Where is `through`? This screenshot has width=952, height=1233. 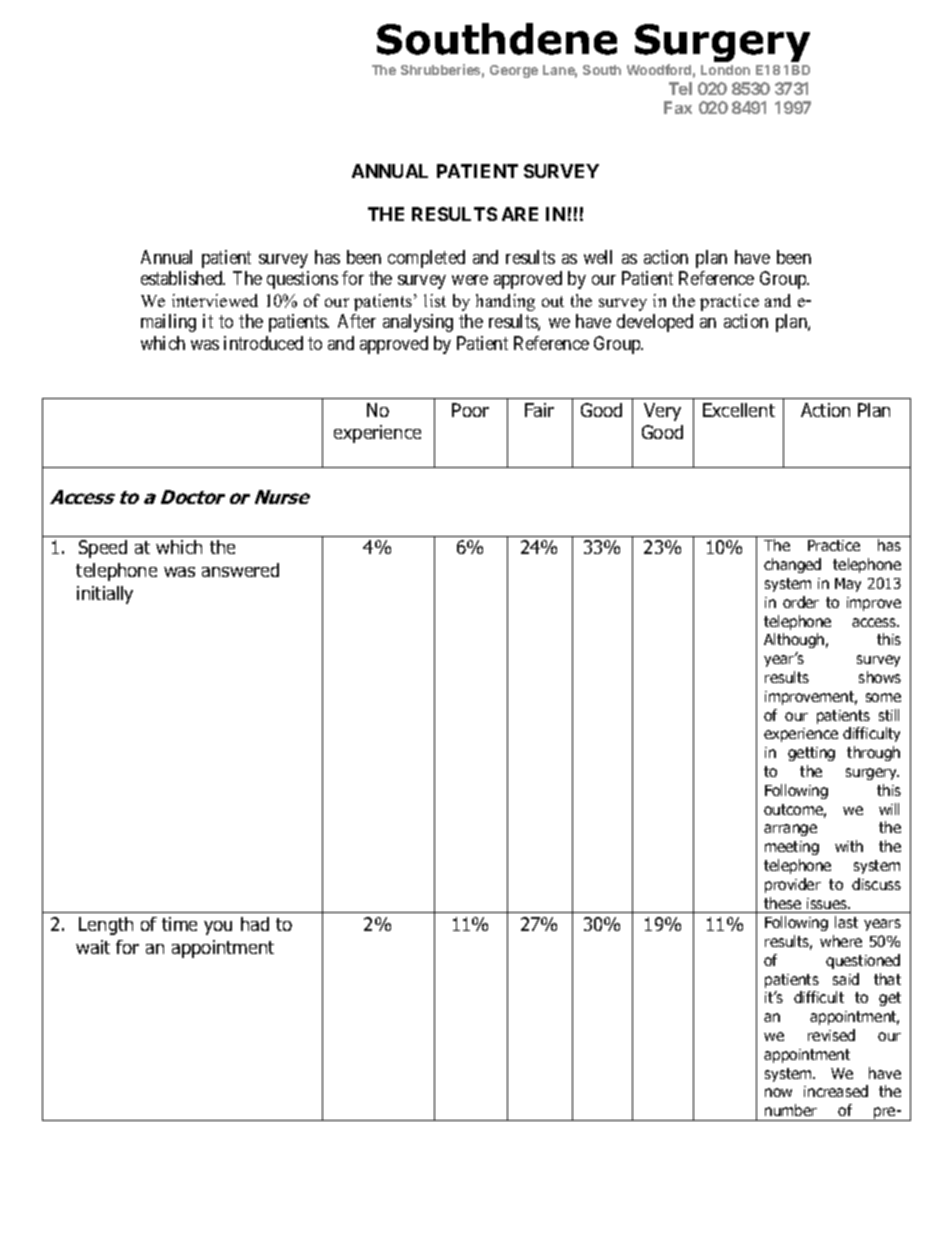 through is located at coordinates (873, 753).
